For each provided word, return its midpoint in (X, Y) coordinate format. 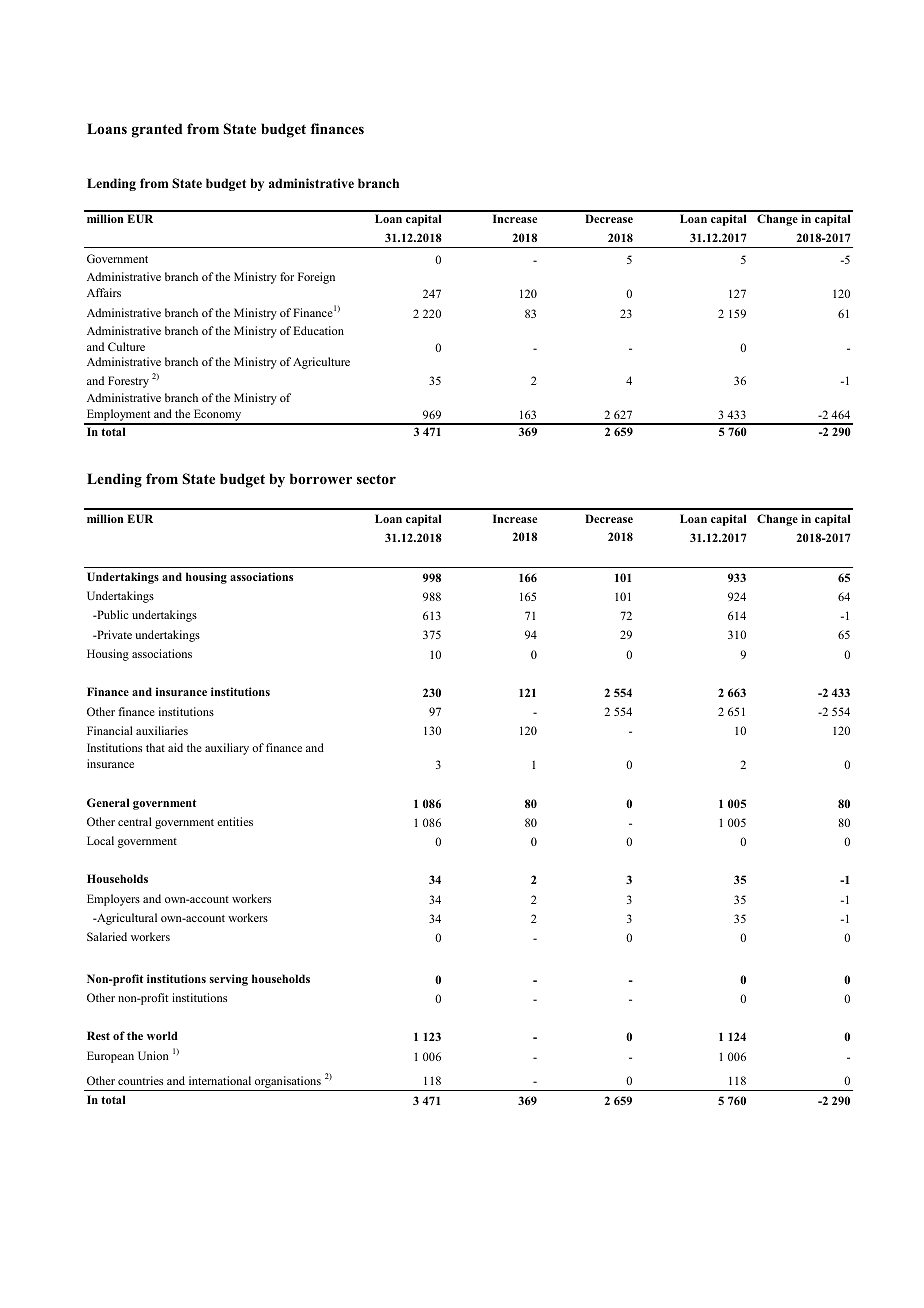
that (155, 747)
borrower (321, 478)
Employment (118, 416)
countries (140, 1080)
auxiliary (227, 749)
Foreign (316, 278)
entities (235, 821)
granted (157, 130)
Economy (218, 416)
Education (318, 330)
